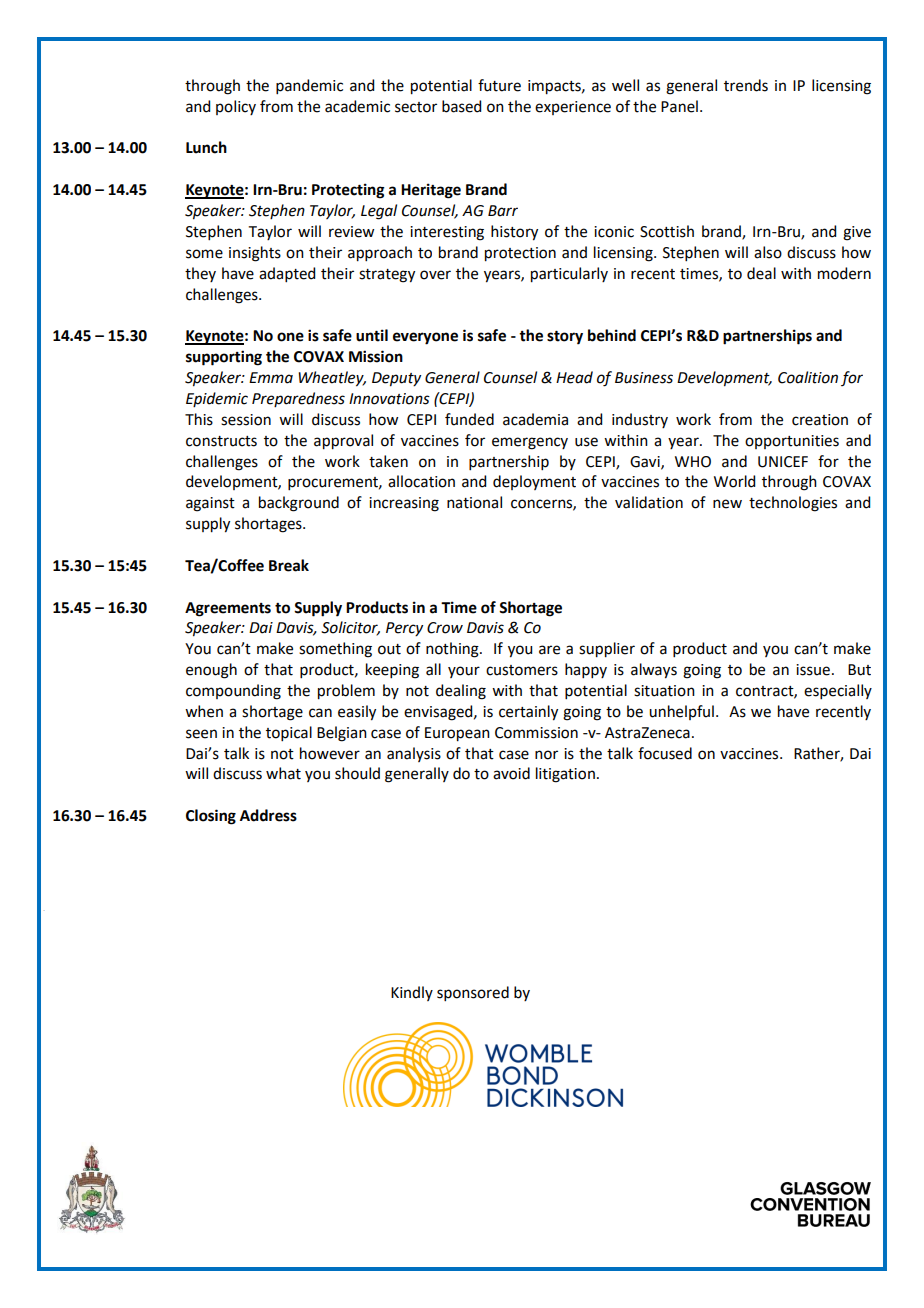 This screenshot has height=1308, width=924. Describe the element at coordinates (612, 335) in the screenshot. I see `behind` at that location.
